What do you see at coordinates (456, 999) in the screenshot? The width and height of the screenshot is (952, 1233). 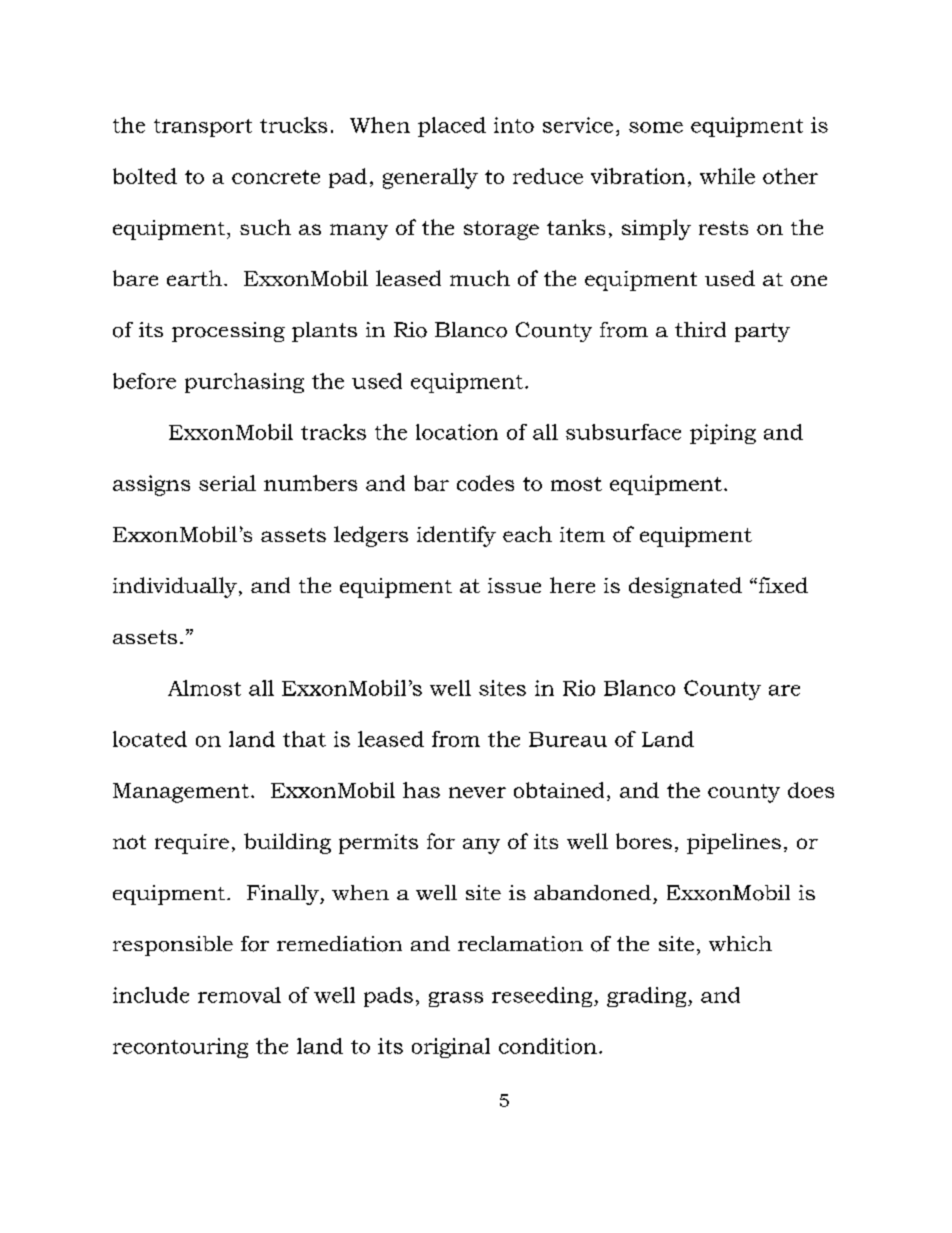 I see `grass` at bounding box center [456, 999].
